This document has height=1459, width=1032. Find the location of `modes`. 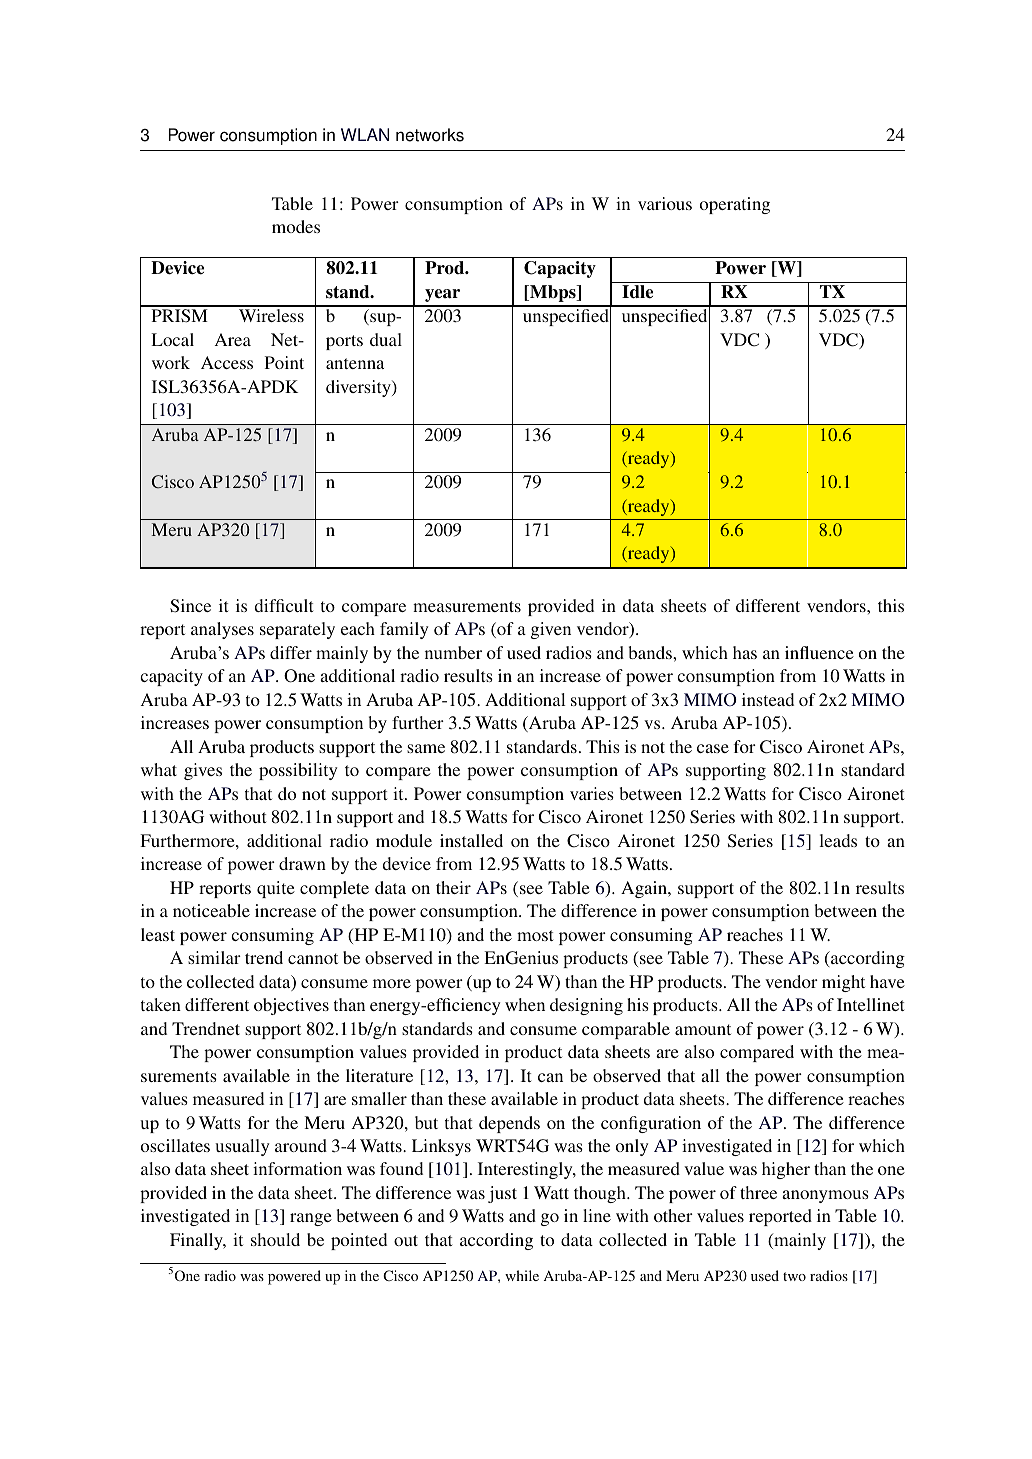

modes is located at coordinates (296, 226).
